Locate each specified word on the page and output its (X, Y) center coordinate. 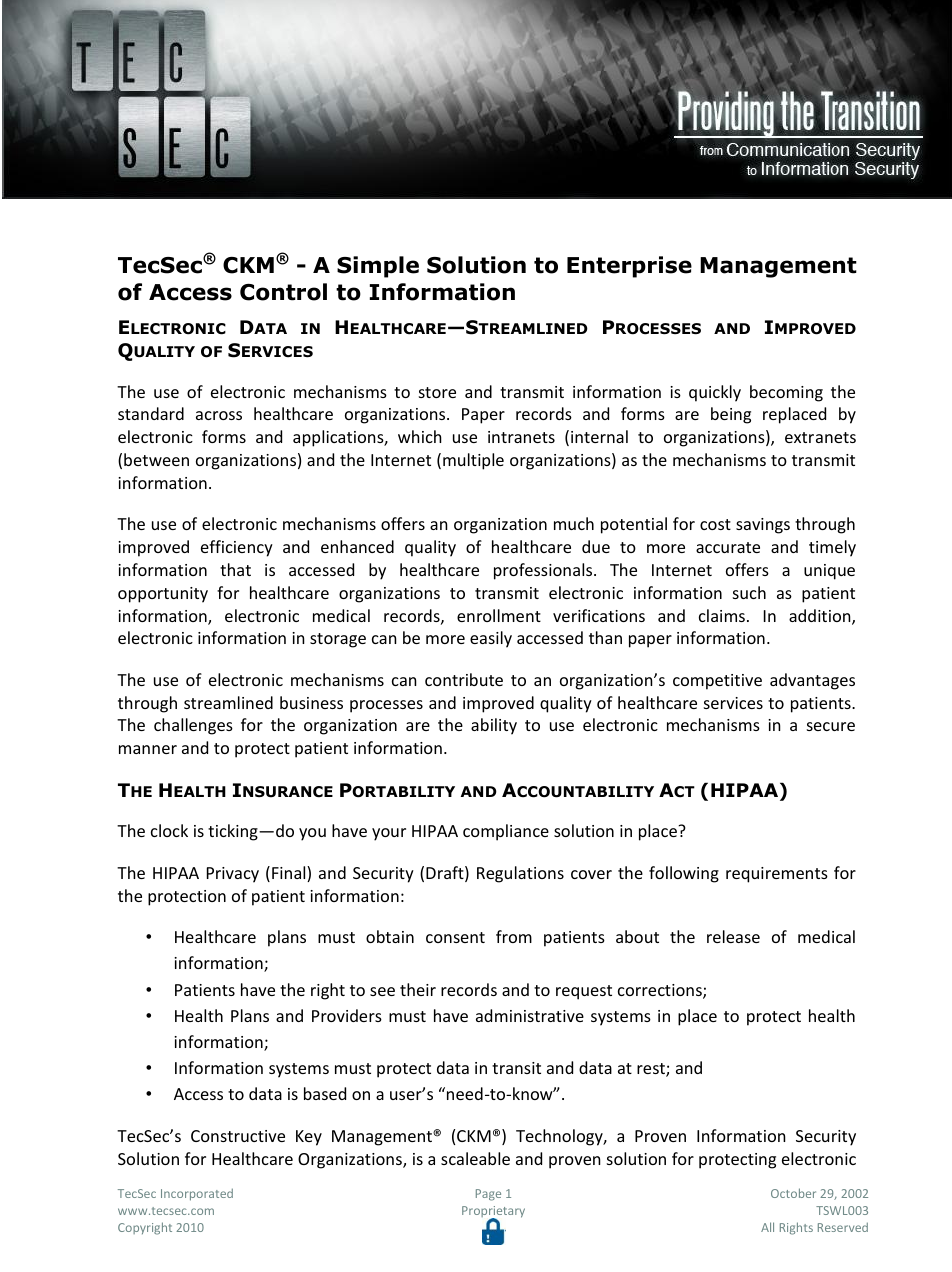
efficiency (237, 548)
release (733, 936)
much (574, 523)
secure (831, 726)
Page (488, 1195)
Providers (347, 1015)
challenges (193, 726)
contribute (464, 679)
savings (763, 526)
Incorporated (197, 1194)
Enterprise (629, 267)
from (514, 936)
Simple (378, 267)
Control (283, 292)
